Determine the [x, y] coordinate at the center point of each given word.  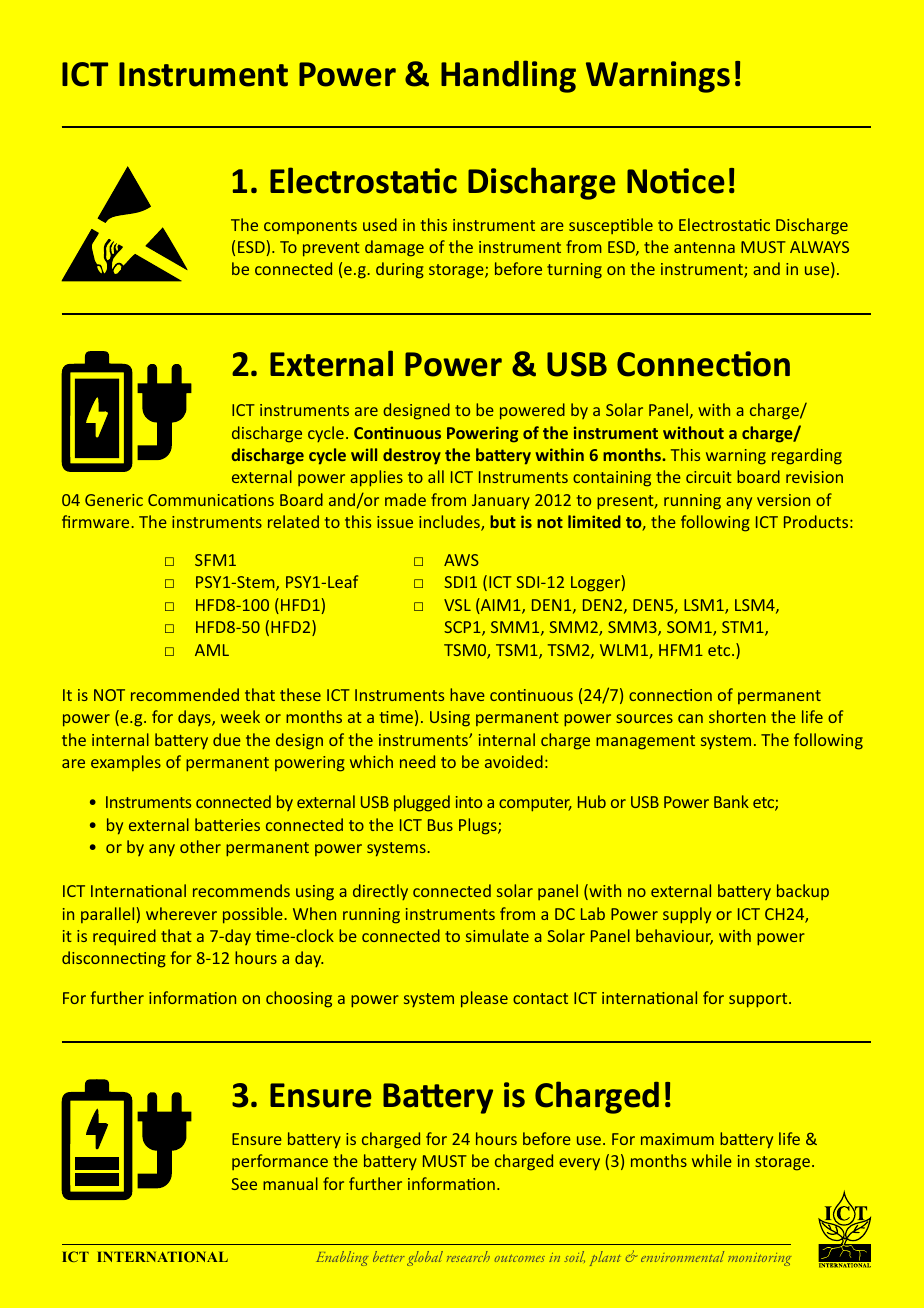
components [310, 227]
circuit [709, 477]
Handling [508, 76]
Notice [675, 181]
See [244, 1184]
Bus [440, 825]
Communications [211, 500]
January [501, 502]
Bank [731, 801]
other [200, 846]
